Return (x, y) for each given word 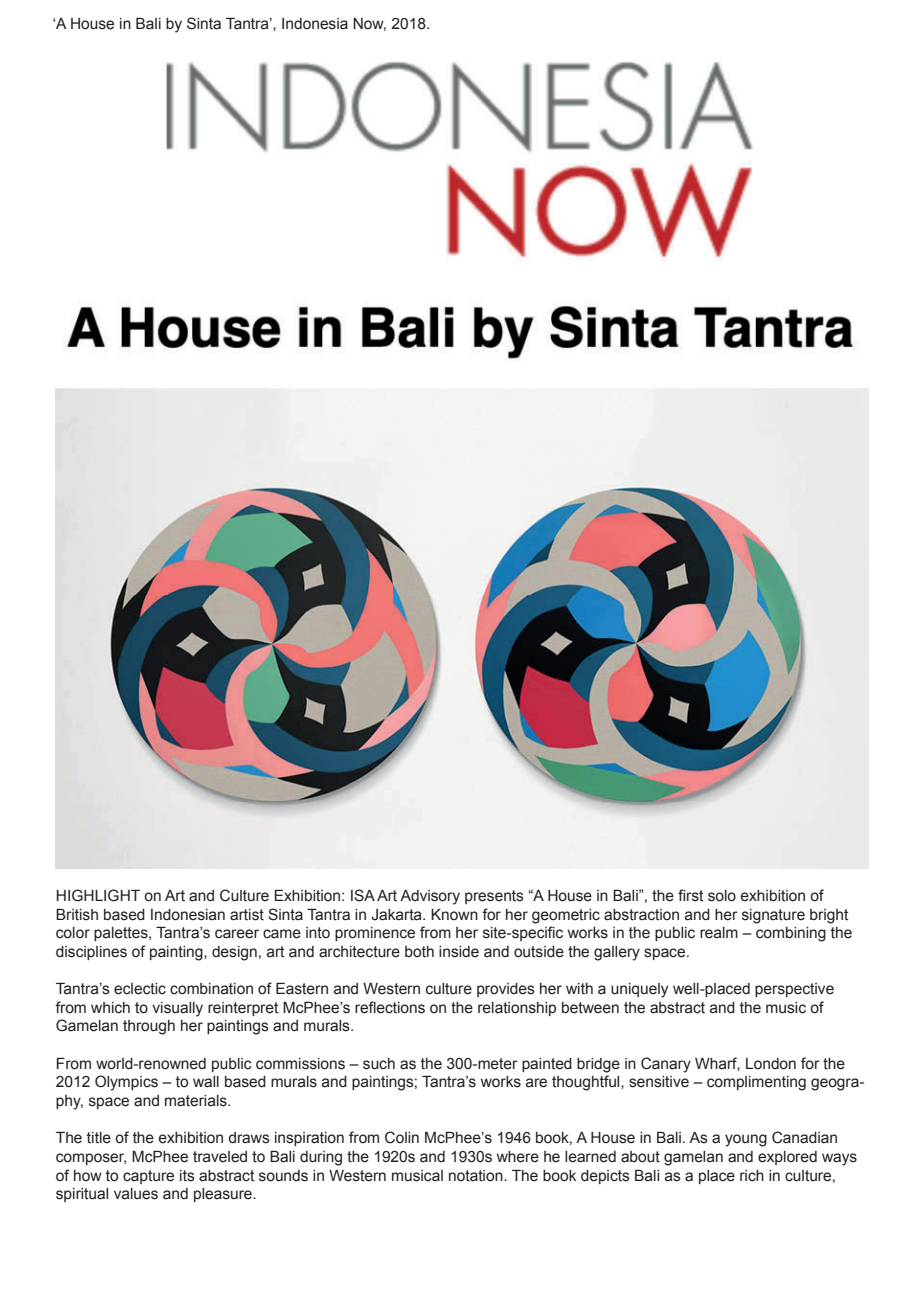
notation (477, 1176)
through (149, 1027)
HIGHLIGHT (98, 895)
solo (722, 896)
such (379, 1064)
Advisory (430, 897)
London (771, 1064)
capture (148, 1177)
